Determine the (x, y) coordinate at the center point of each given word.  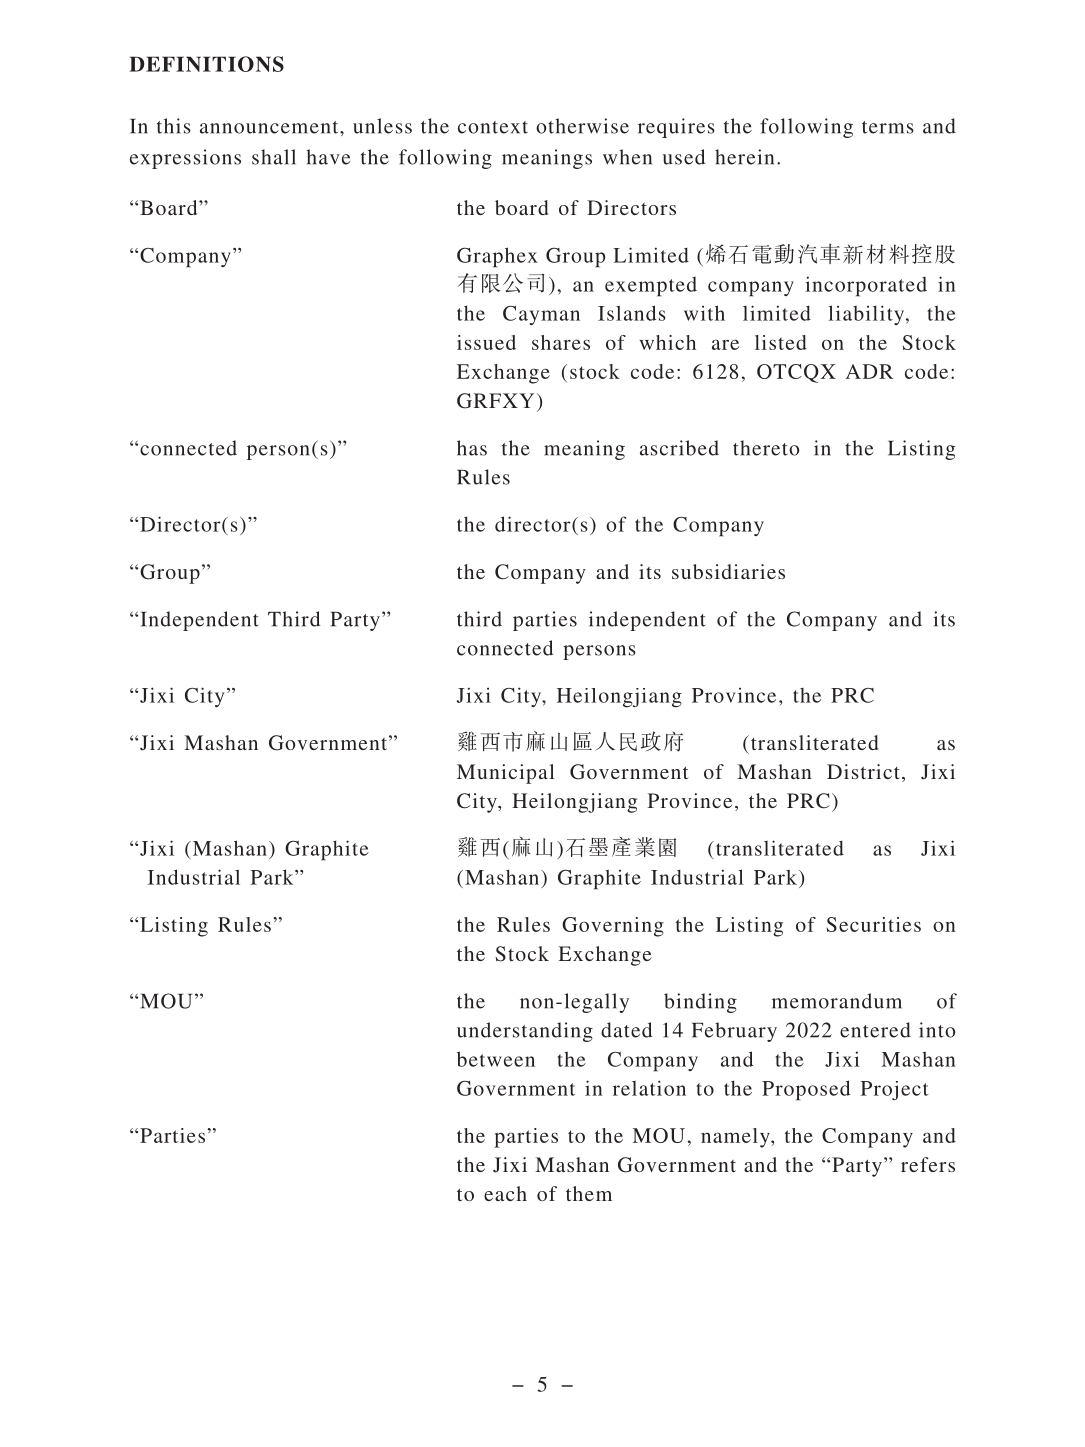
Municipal (506, 774)
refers (928, 1164)
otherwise (582, 126)
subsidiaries (728, 571)
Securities (874, 924)
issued (486, 342)
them (589, 1193)
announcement (270, 127)
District (863, 771)
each (505, 1193)
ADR (869, 371)
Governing (613, 927)
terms (888, 127)
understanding (525, 1032)
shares (561, 342)
